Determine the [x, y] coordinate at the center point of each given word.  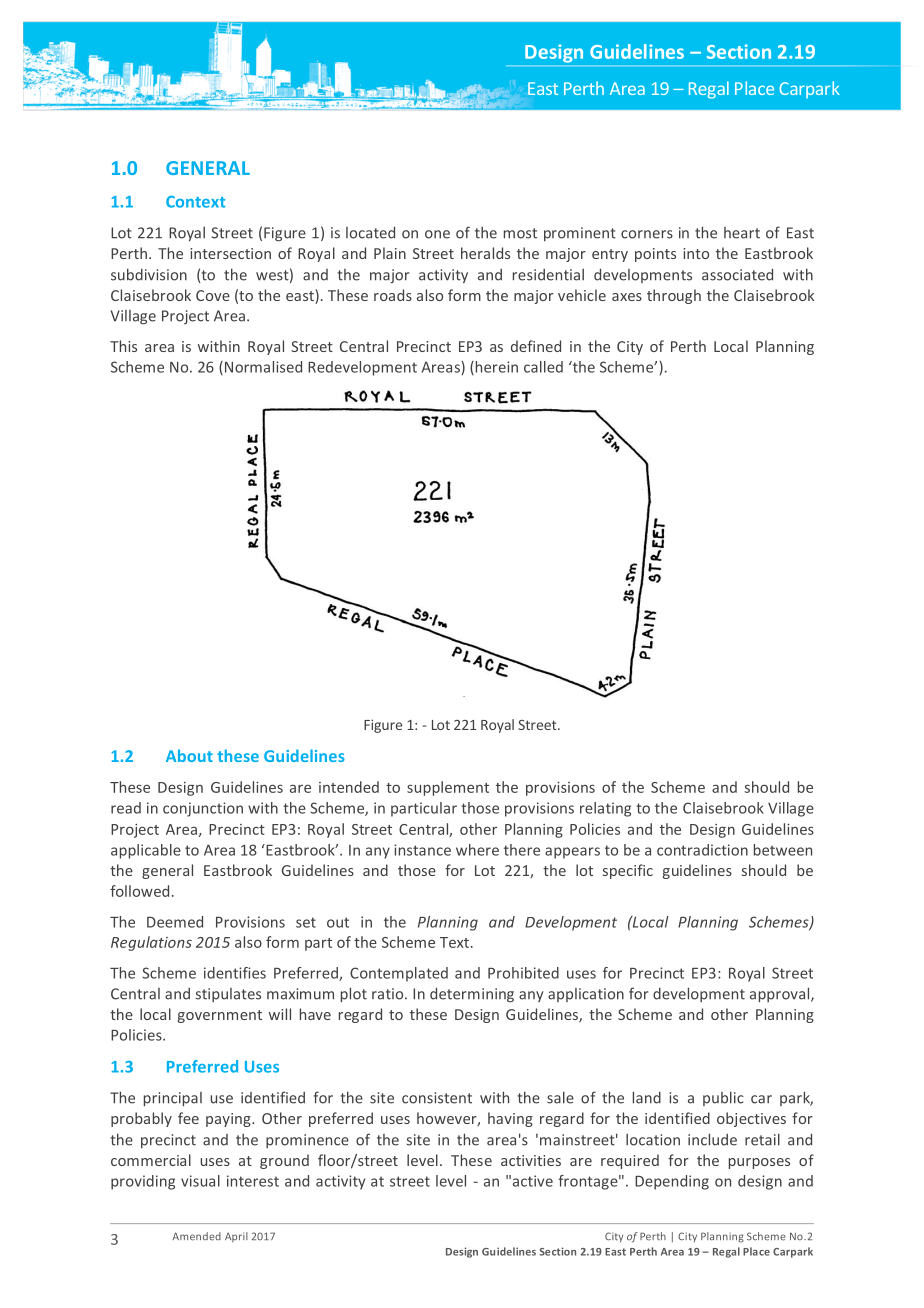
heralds [485, 253]
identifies [235, 973]
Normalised [262, 368]
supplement [448, 788]
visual [200, 1181]
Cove [213, 295]
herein [495, 368]
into [696, 253]
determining [472, 994]
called [543, 367]
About [189, 755]
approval [781, 994]
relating [605, 809]
